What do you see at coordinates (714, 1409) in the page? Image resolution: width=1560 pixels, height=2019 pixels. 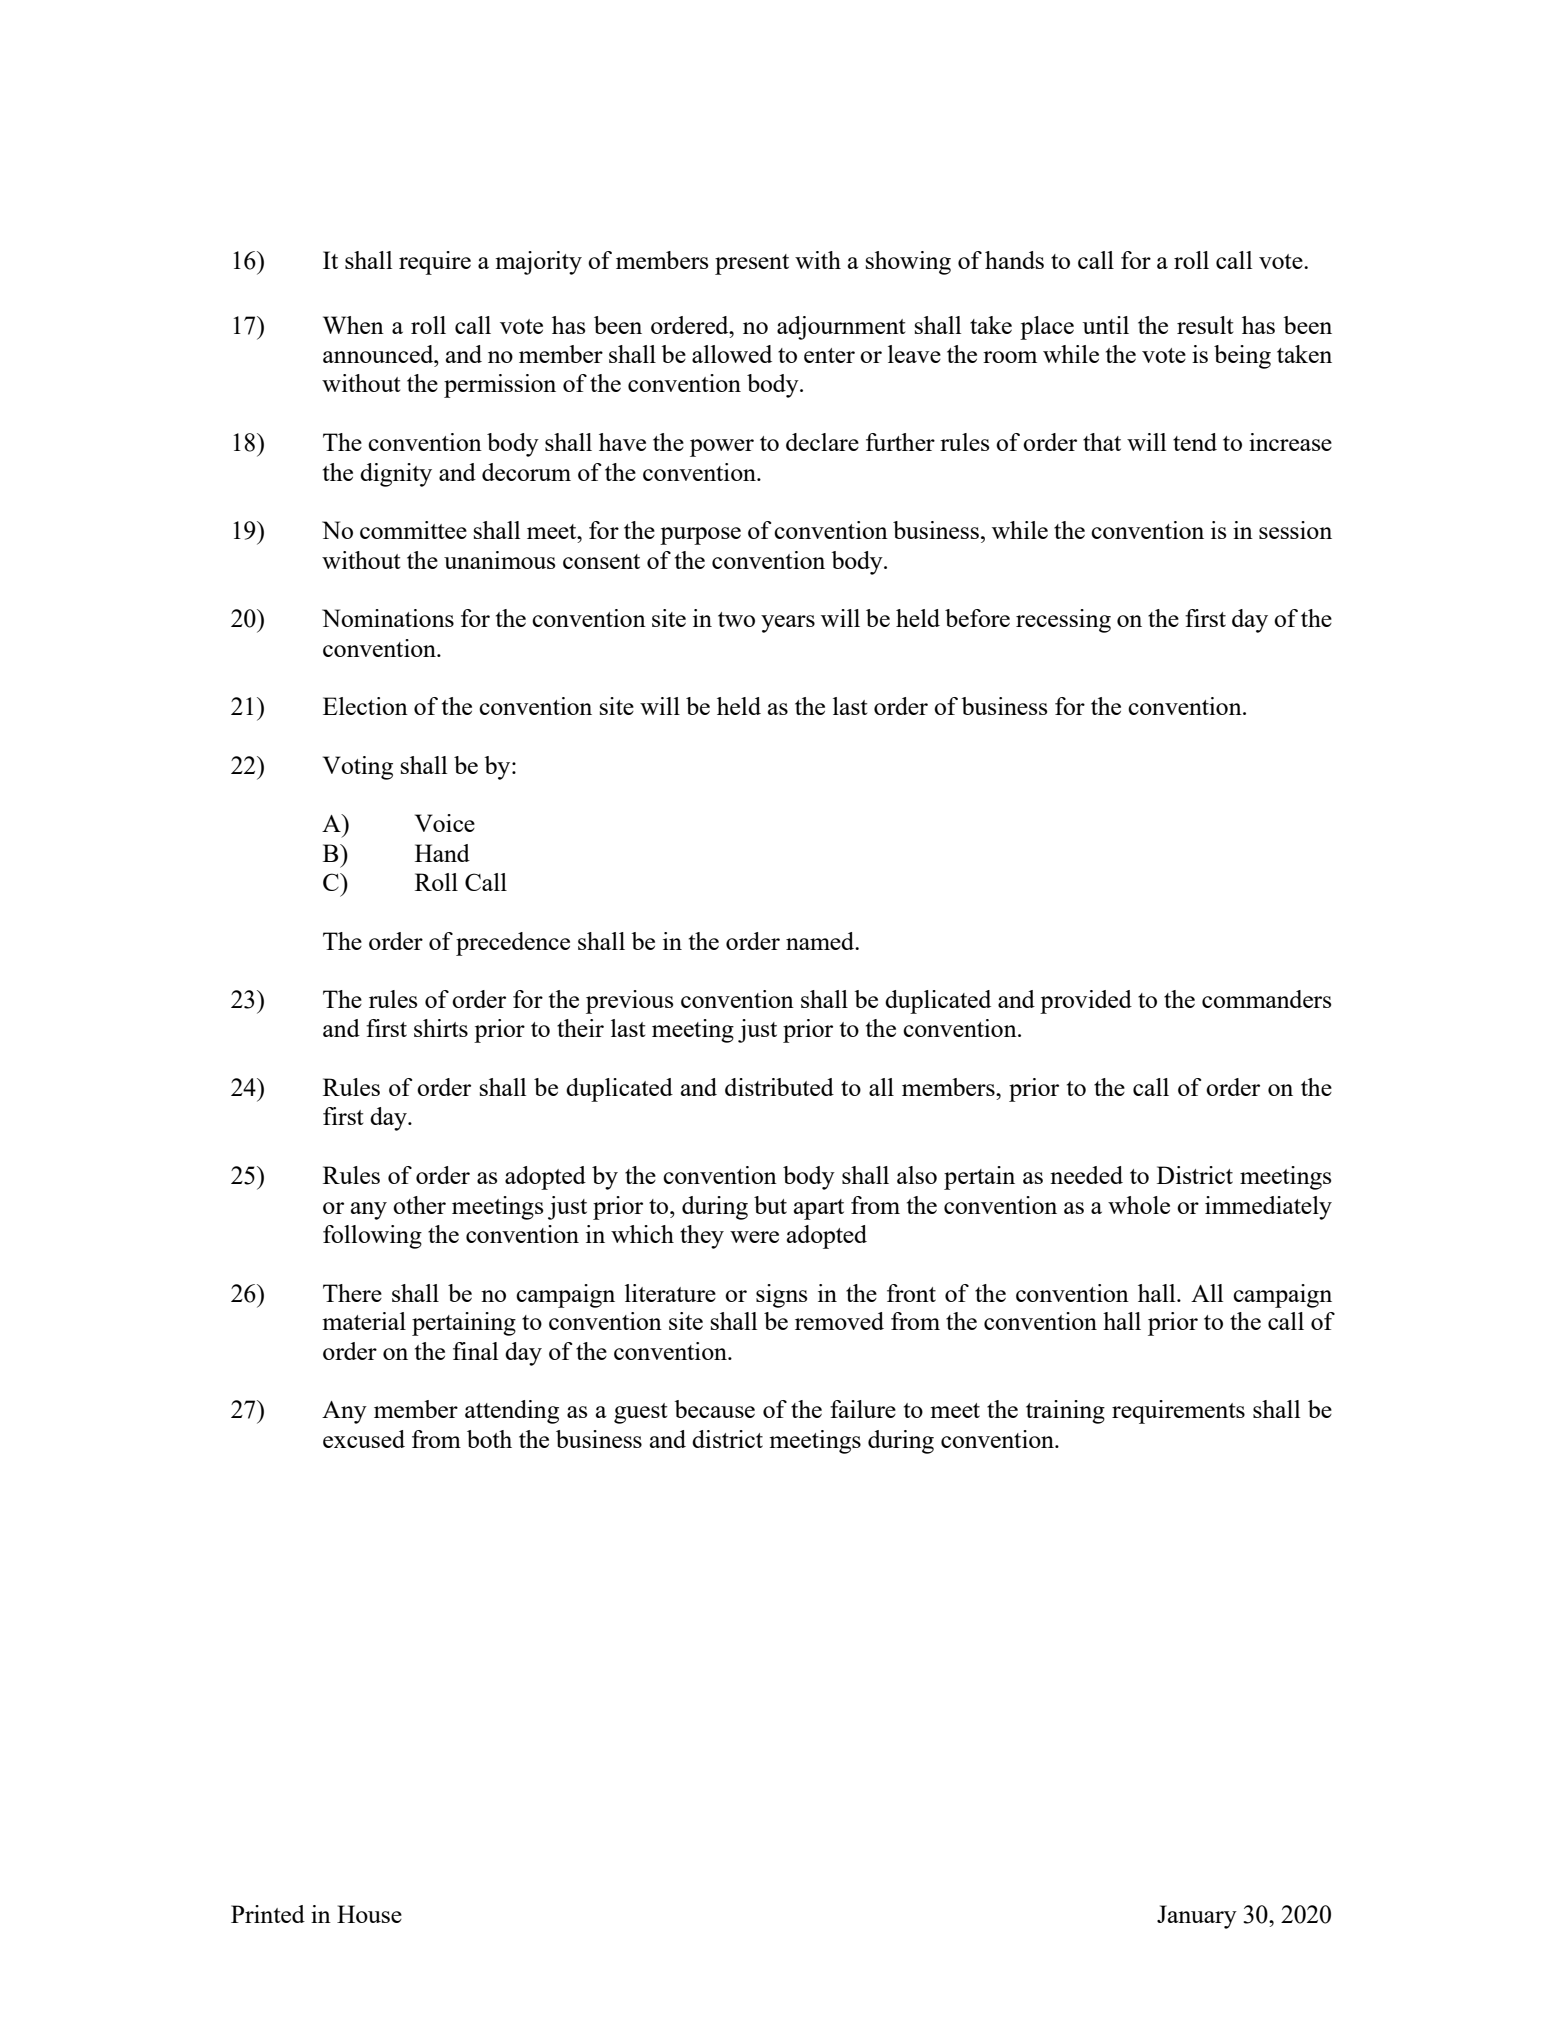 I see `because` at bounding box center [714, 1409].
